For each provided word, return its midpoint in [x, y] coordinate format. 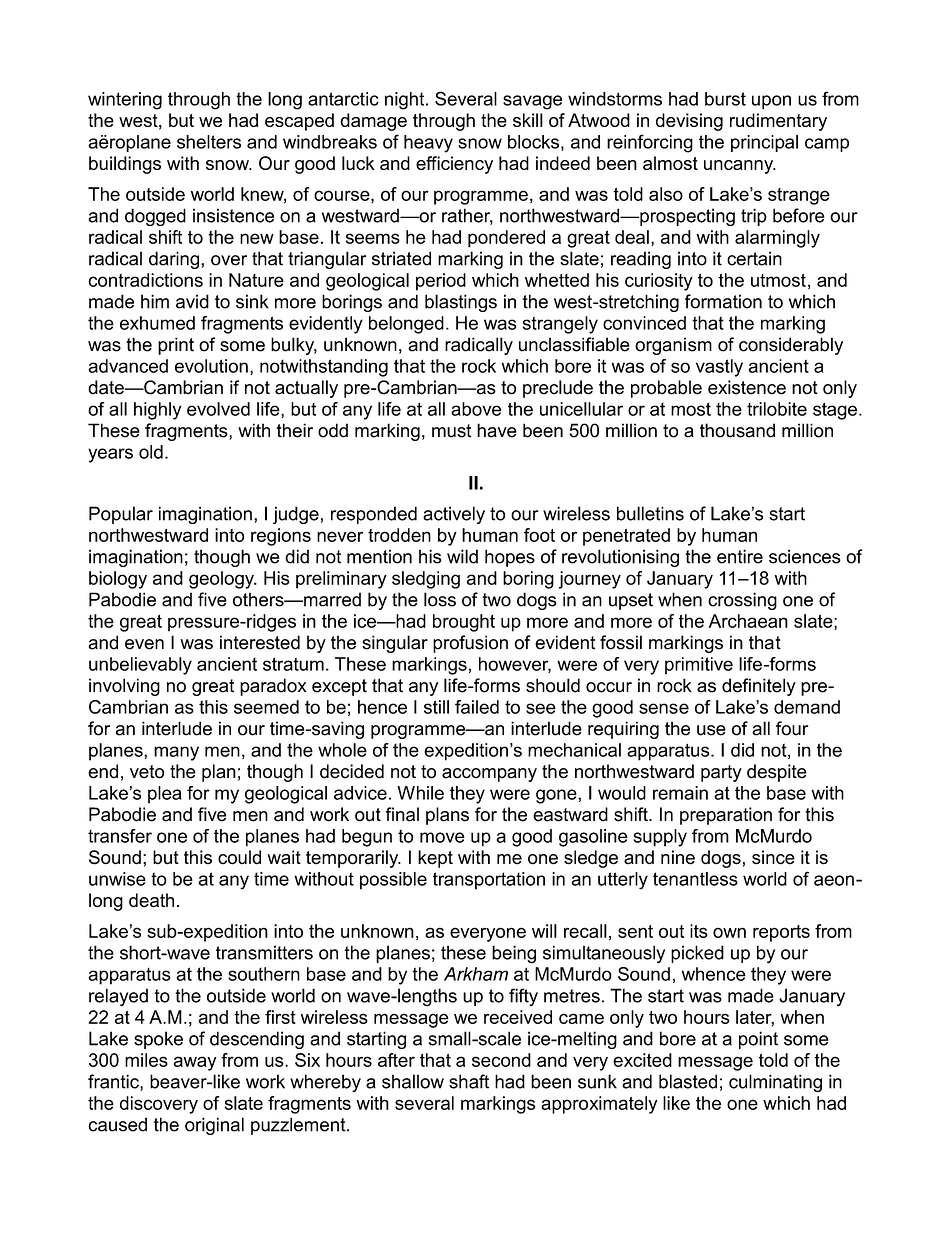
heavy [428, 144]
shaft [469, 1081]
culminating [775, 1083]
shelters [209, 142]
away [195, 1063]
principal [764, 143]
